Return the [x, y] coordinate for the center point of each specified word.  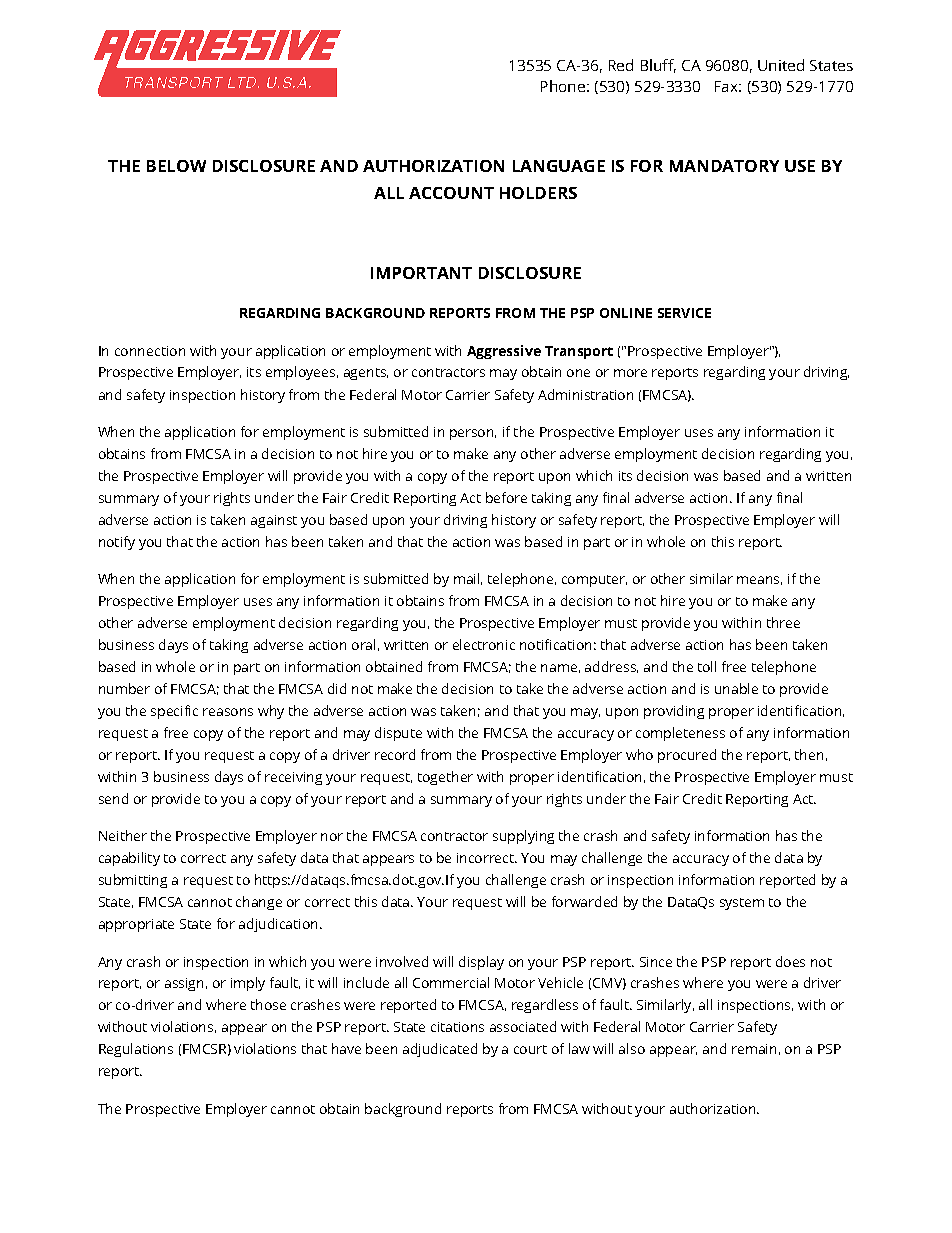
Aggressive [504, 352]
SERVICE [684, 313]
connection [150, 351]
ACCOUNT [451, 193]
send [113, 798]
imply [248, 984]
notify [117, 543]
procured [687, 756]
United [781, 65]
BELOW [176, 166]
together [445, 778]
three [783, 622]
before [506, 497]
